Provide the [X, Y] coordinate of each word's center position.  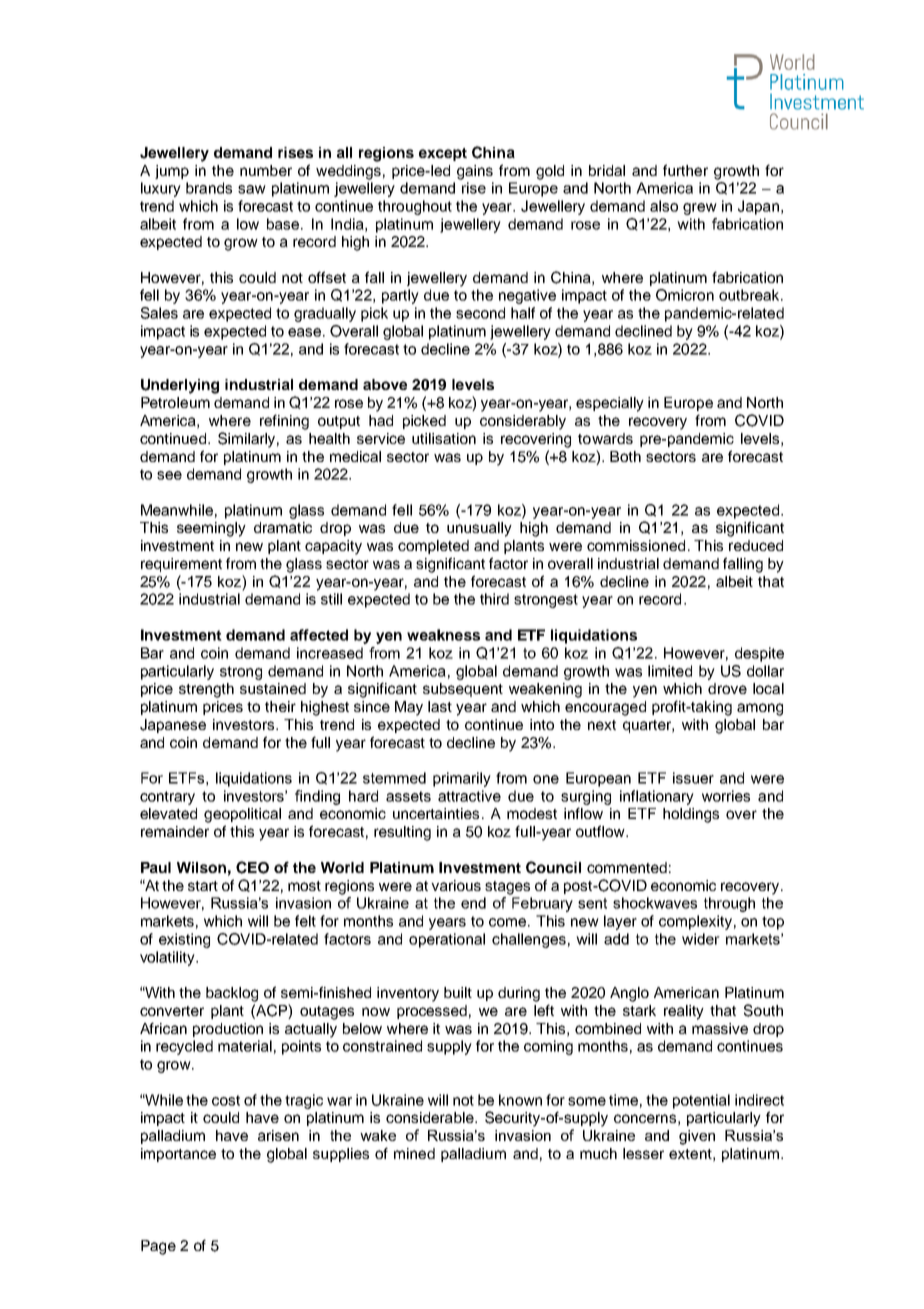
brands [209, 188]
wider [701, 939]
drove [727, 688]
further [685, 170]
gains [475, 172]
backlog [232, 994]
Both [625, 456]
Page [158, 1247]
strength [206, 690]
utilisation [444, 438]
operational [447, 940]
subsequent [463, 690]
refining [284, 422]
